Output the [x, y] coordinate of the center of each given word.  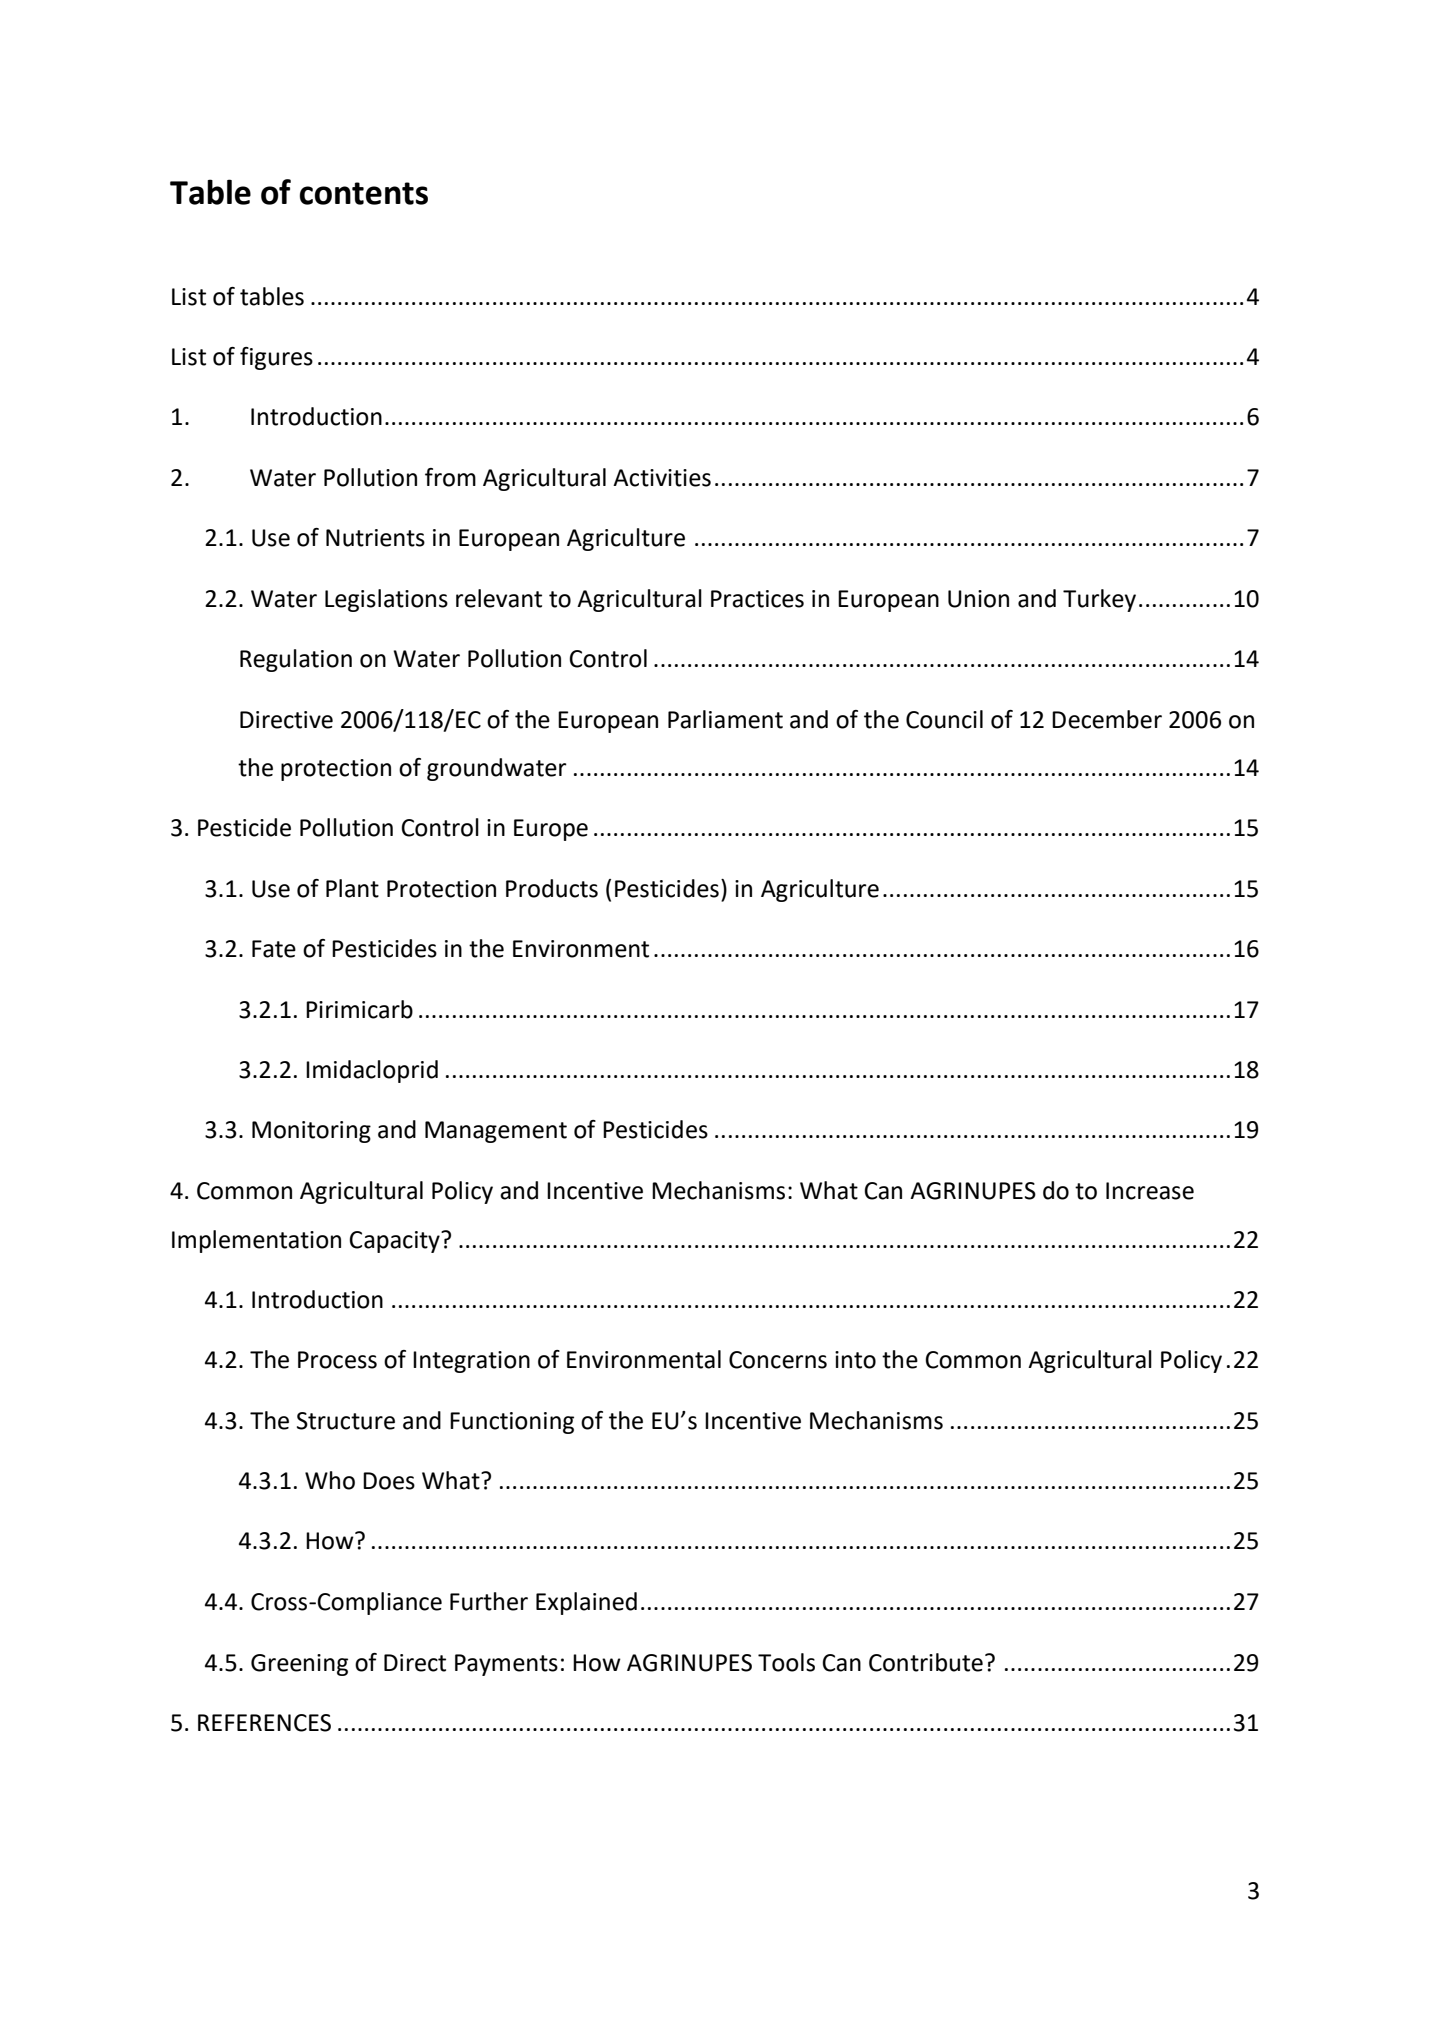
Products [552, 888]
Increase [1150, 1191]
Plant [352, 888]
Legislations [386, 600]
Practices [757, 599]
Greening [299, 1665]
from [450, 477]
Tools [786, 1662]
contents [364, 193]
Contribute [926, 1662]
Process [337, 1360]
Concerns [778, 1360]
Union [978, 599]
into [855, 1360]
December [1107, 719]
